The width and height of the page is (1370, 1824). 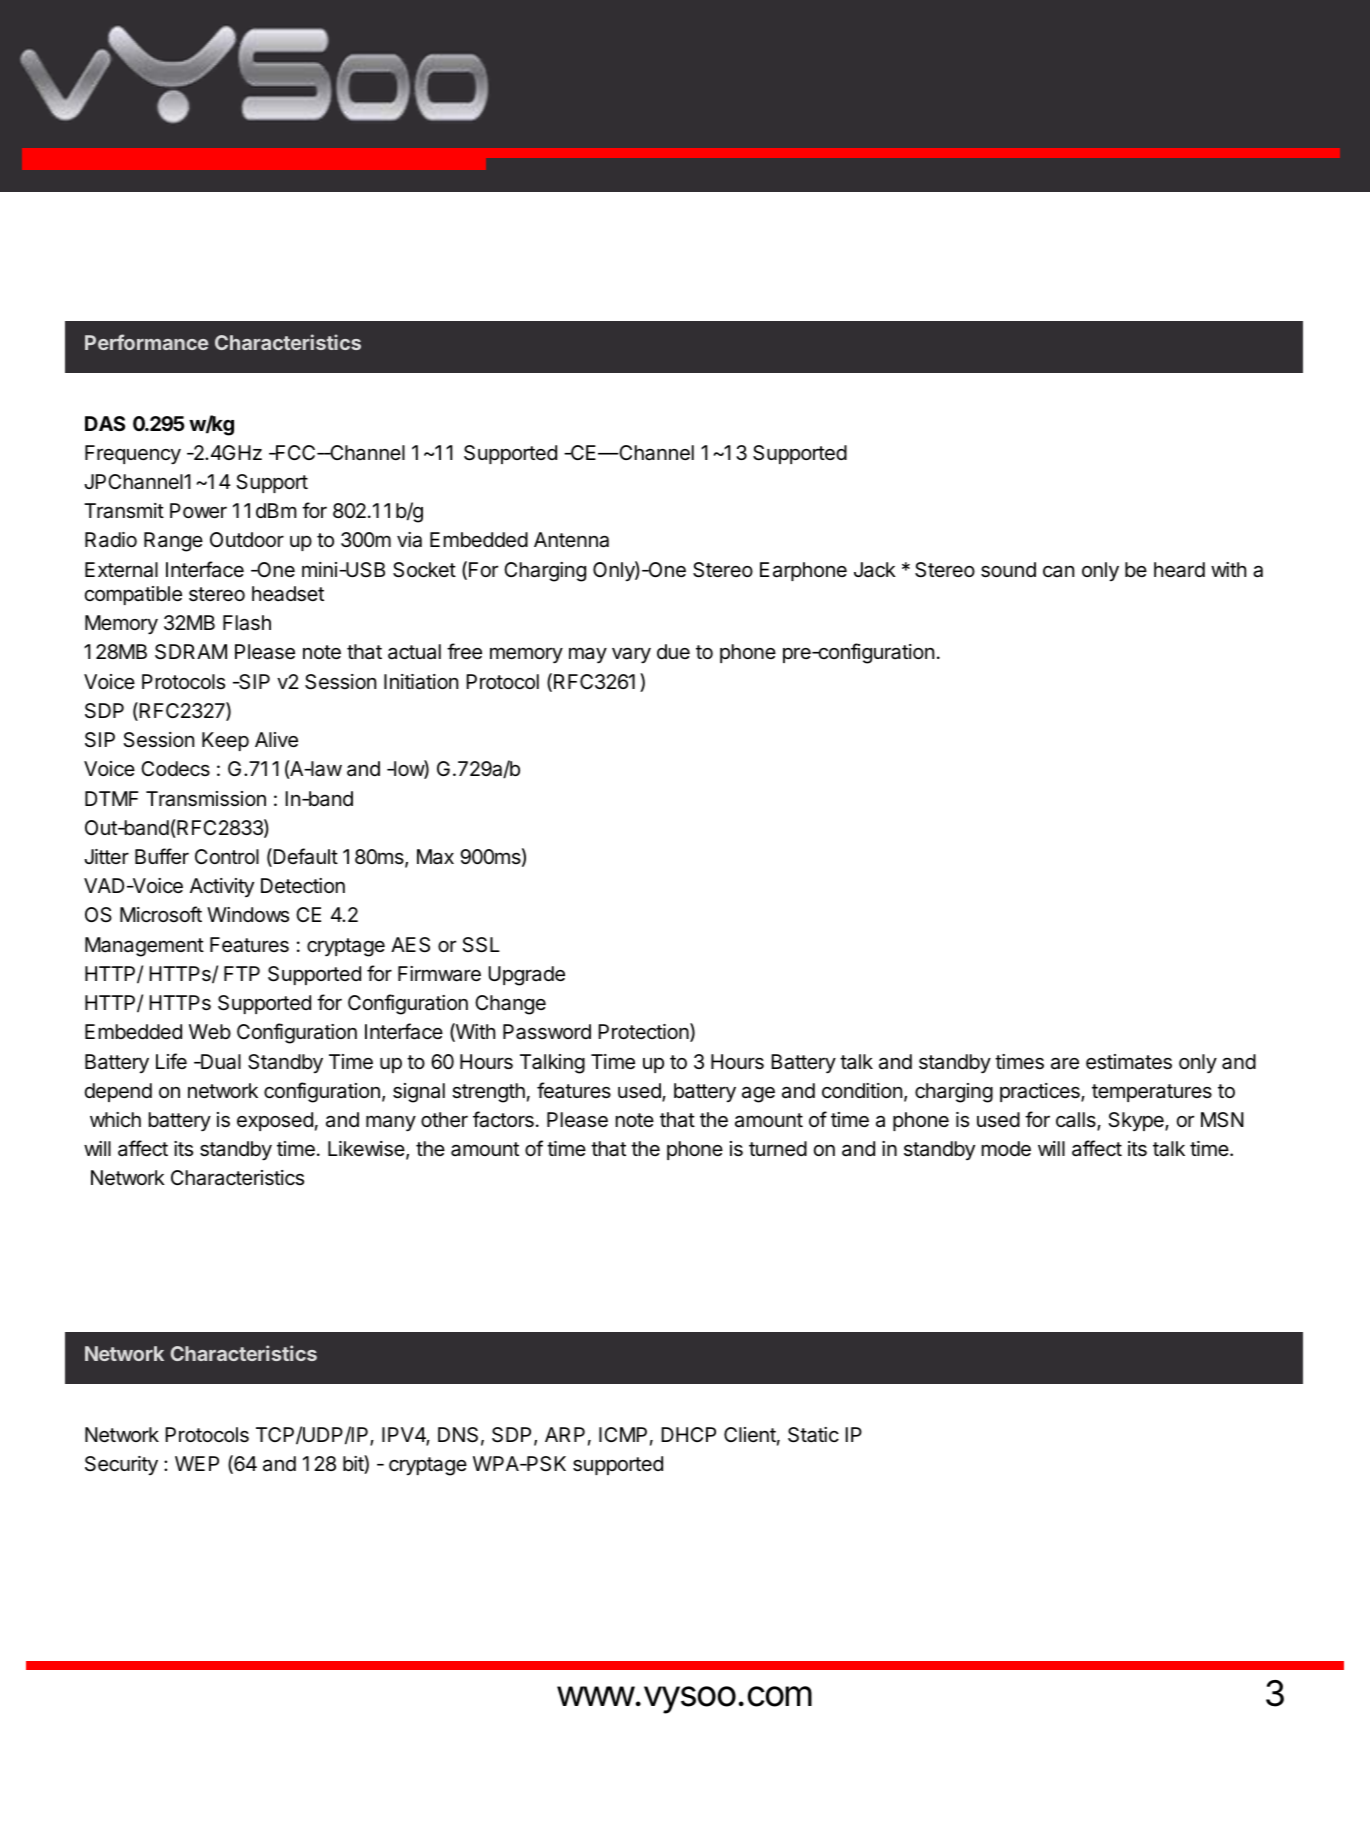 I want to click on Static, so click(x=813, y=1435).
